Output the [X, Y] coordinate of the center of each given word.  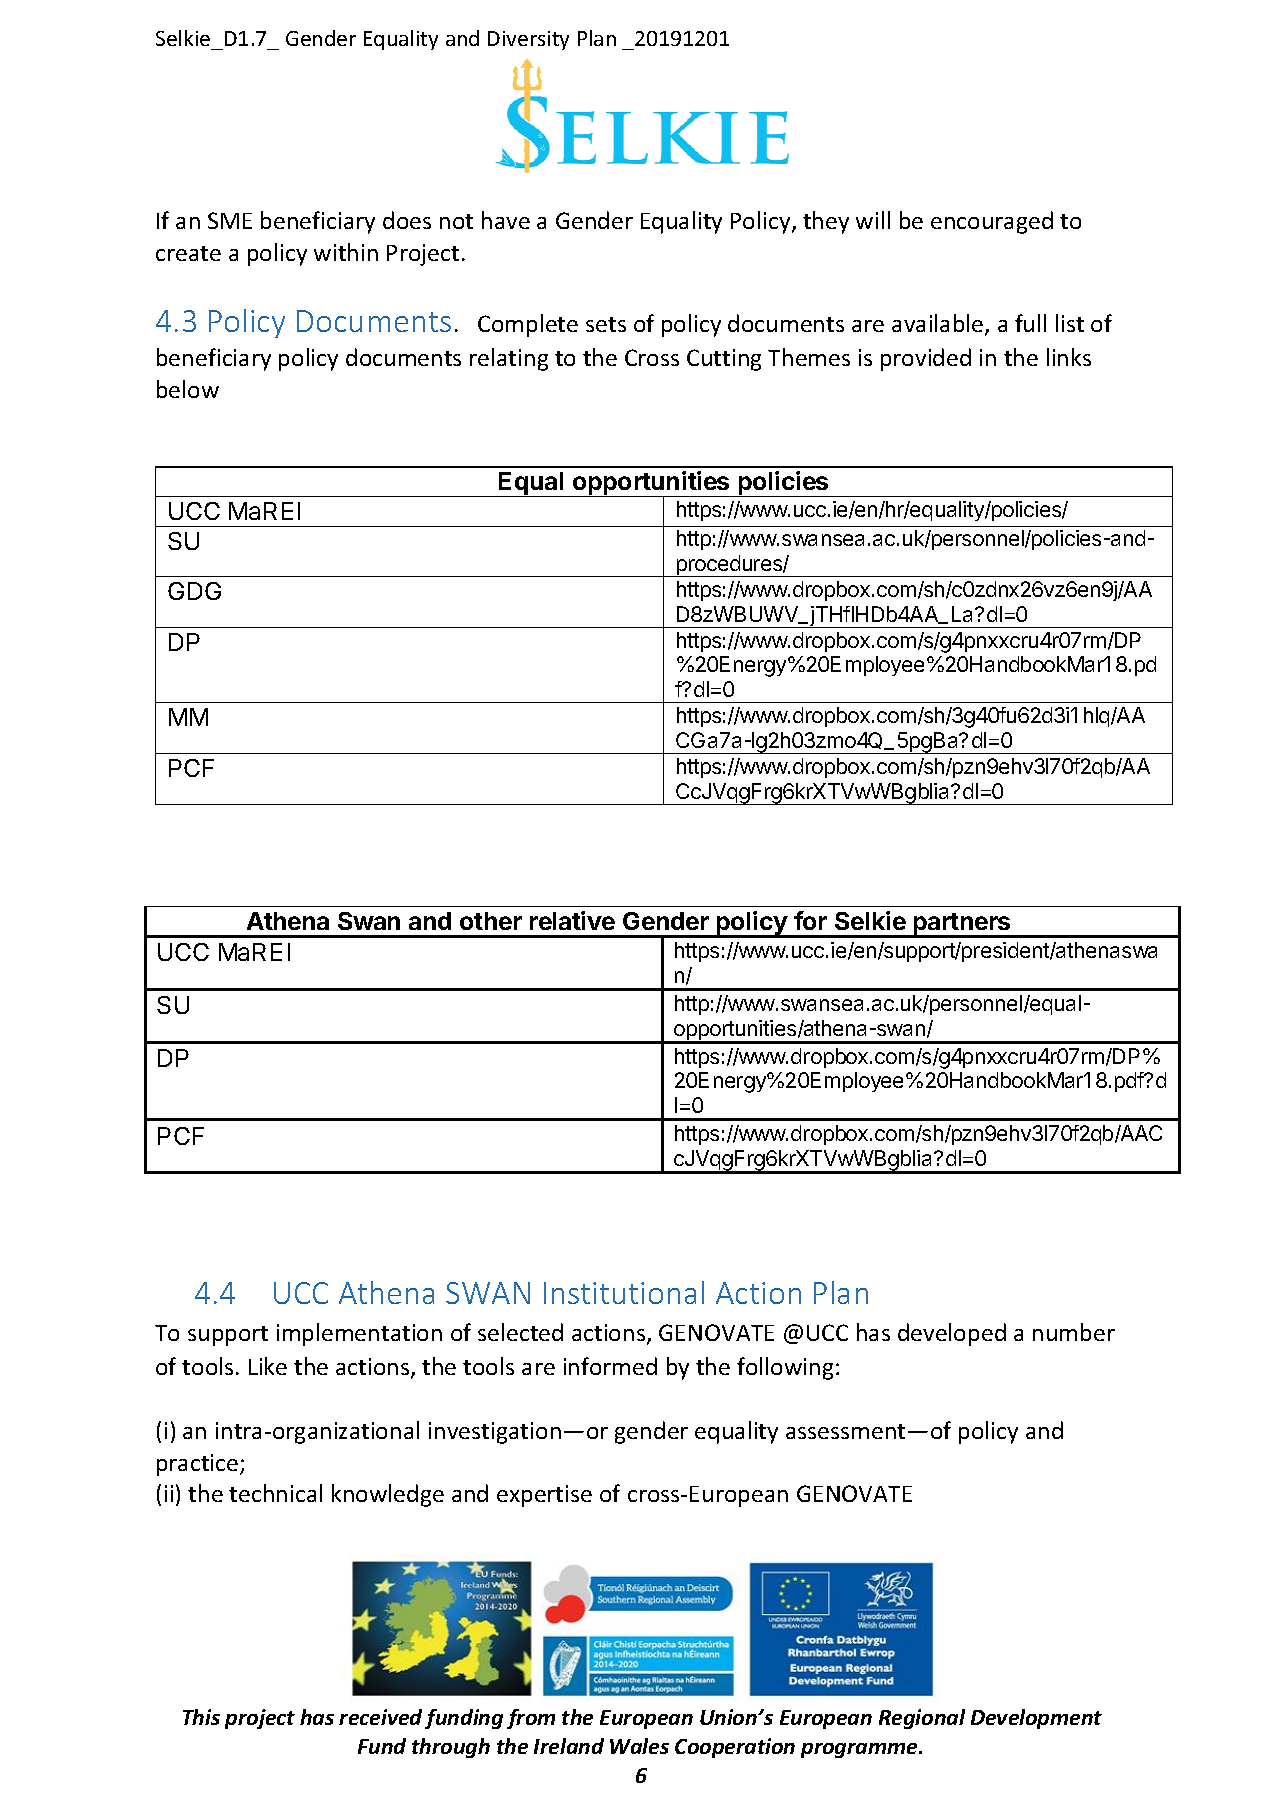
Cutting [724, 360]
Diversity [528, 40]
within [346, 252]
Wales [639, 1746]
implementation [359, 1334]
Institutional [624, 1292]
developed [952, 1334]
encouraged [992, 222]
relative [572, 920]
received [380, 1717]
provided [926, 359]
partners [962, 925]
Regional [922, 1719]
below [188, 389]
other [491, 921]
